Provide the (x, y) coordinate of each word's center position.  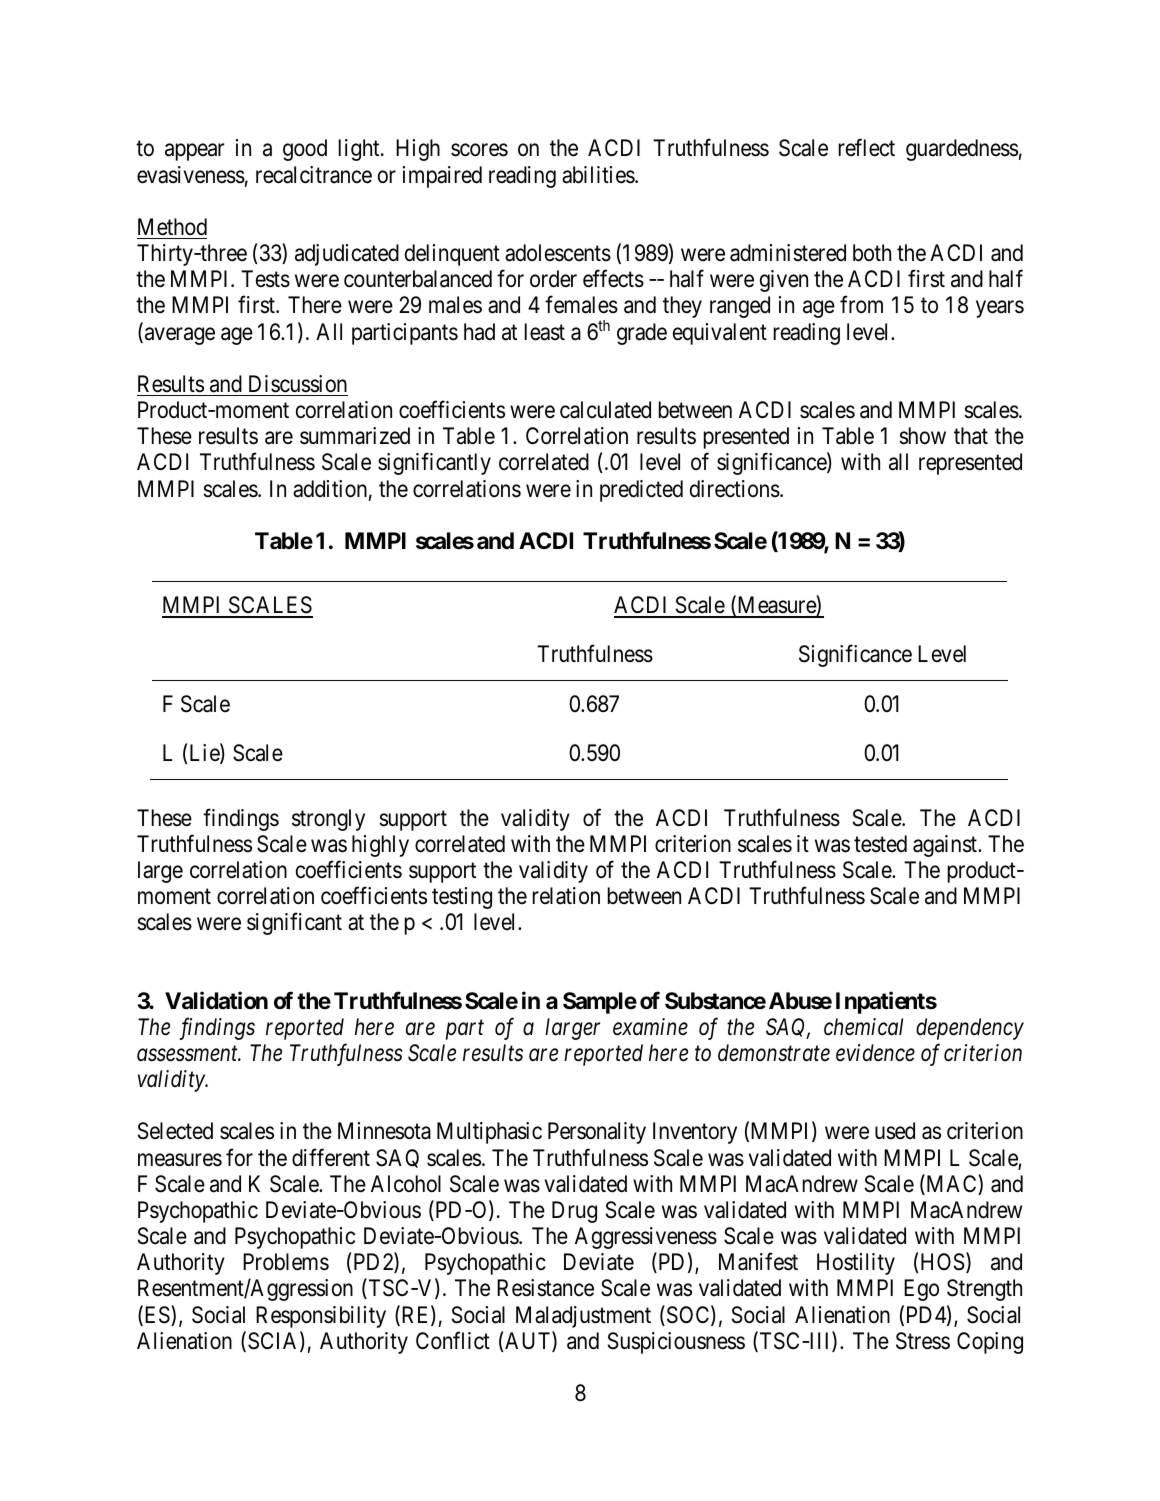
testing (462, 898)
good (305, 150)
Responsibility (321, 1317)
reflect (867, 148)
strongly (328, 820)
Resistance (545, 1288)
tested (880, 844)
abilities (599, 175)
